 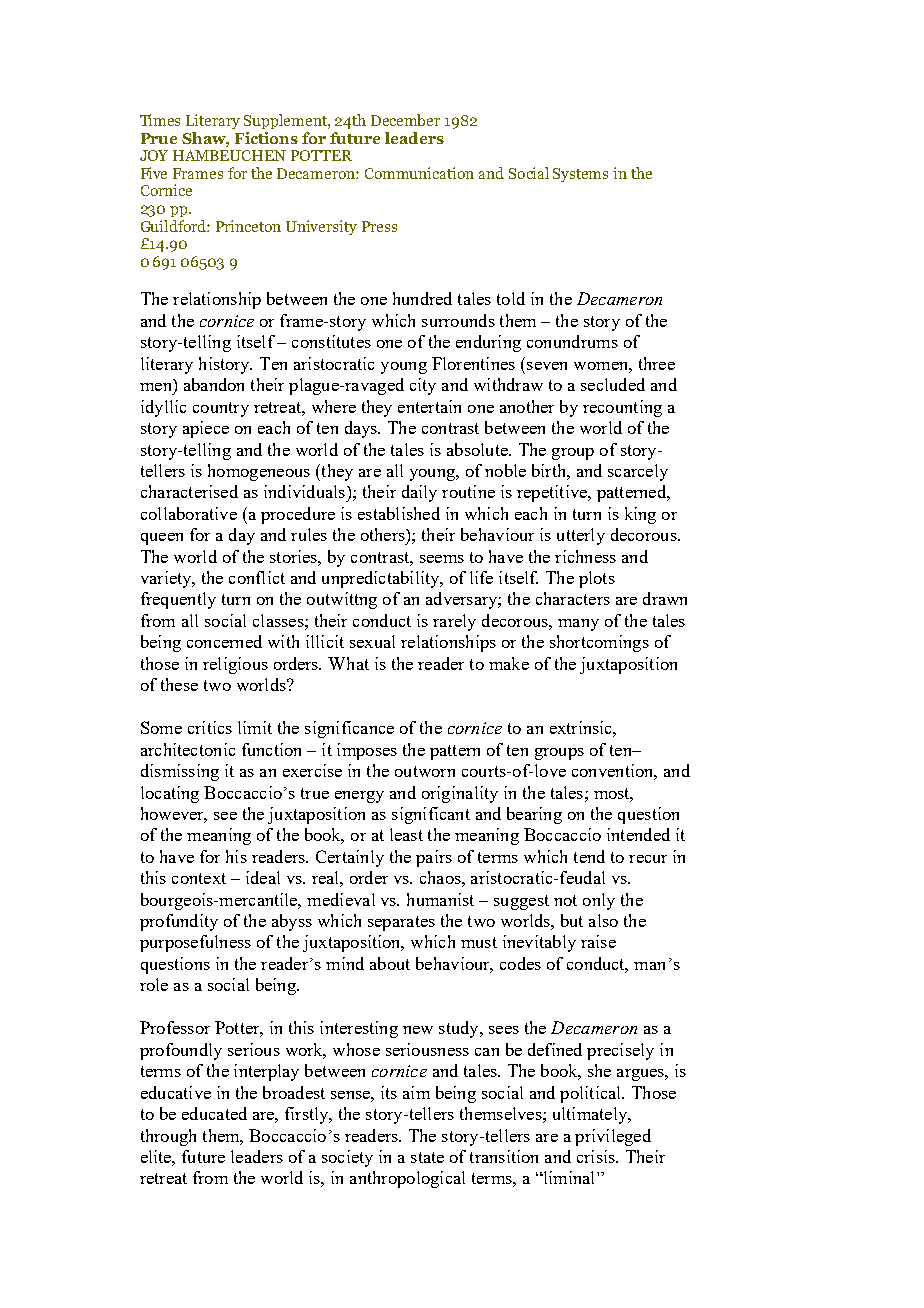 What do you see at coordinates (189, 491) in the image?
I see `characterised` at bounding box center [189, 491].
